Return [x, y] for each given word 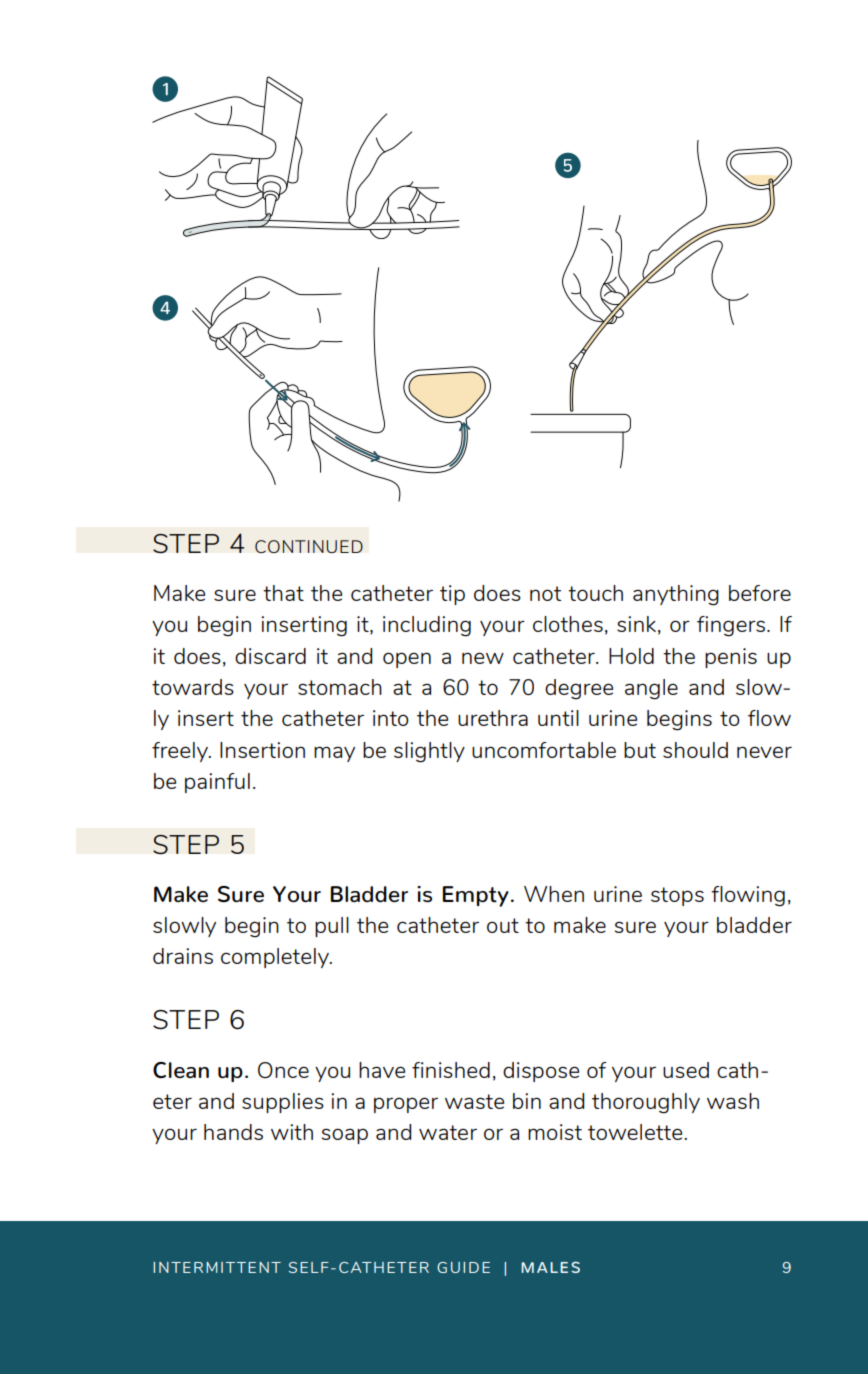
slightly [429, 752]
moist [555, 1132]
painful [217, 783]
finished [451, 1070]
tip [452, 595]
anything [676, 595]
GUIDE [463, 1267]
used [686, 1070]
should [695, 750]
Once [283, 1070]
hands [233, 1132]
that [283, 593]
